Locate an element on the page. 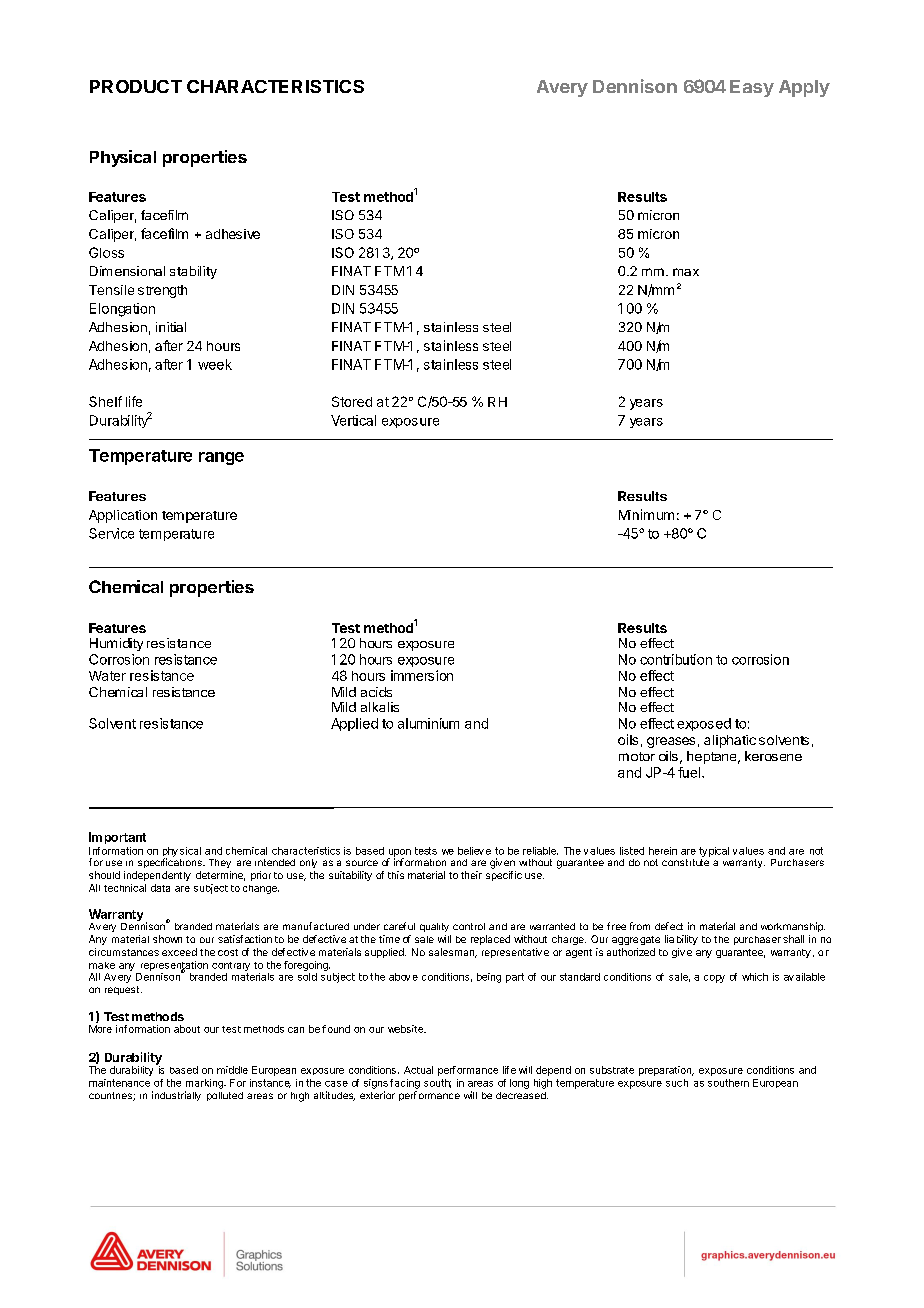 The width and height of the document is (924, 1308). marking is located at coordinates (205, 1084).
